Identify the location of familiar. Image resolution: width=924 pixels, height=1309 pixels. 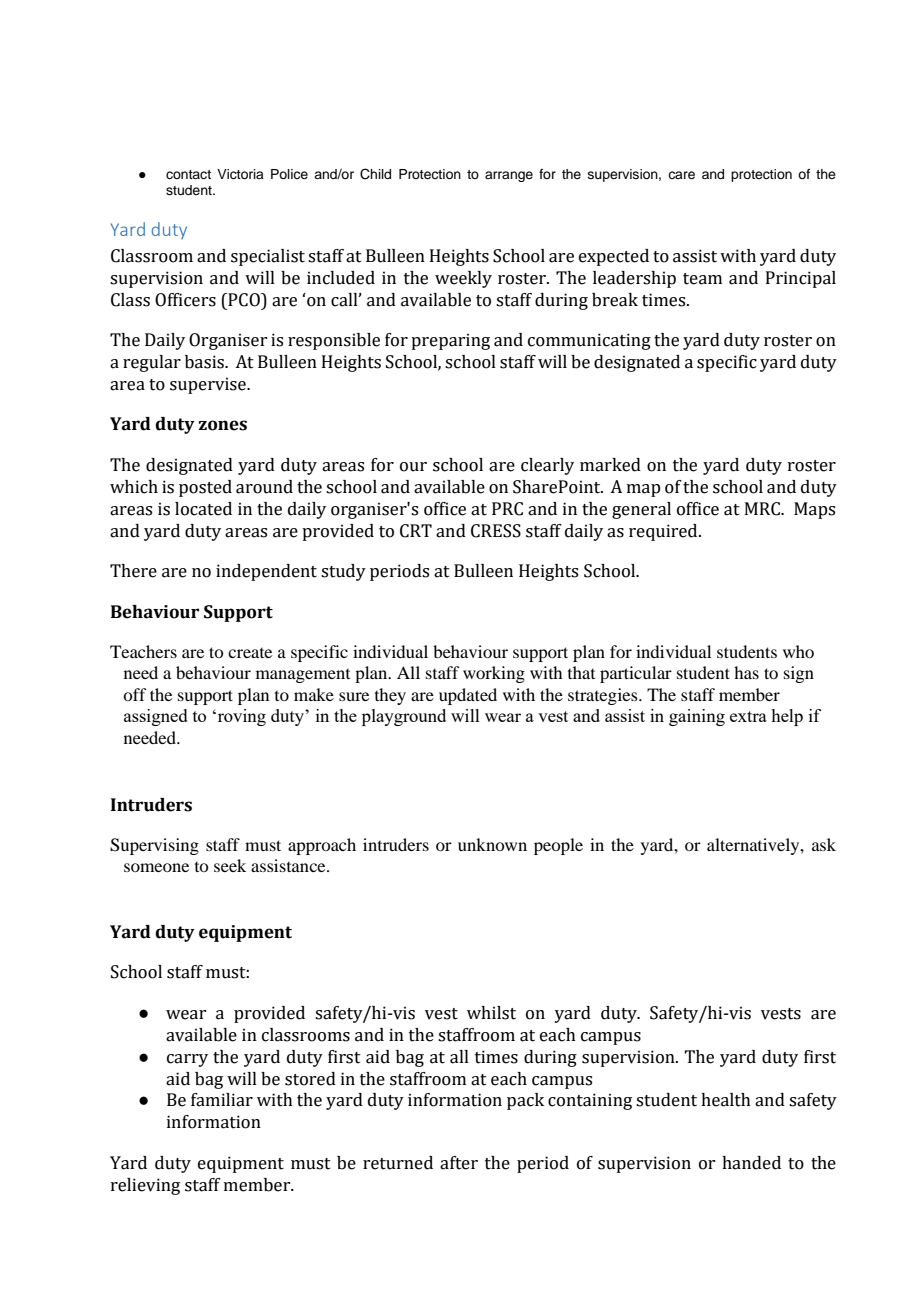
(222, 1100).
